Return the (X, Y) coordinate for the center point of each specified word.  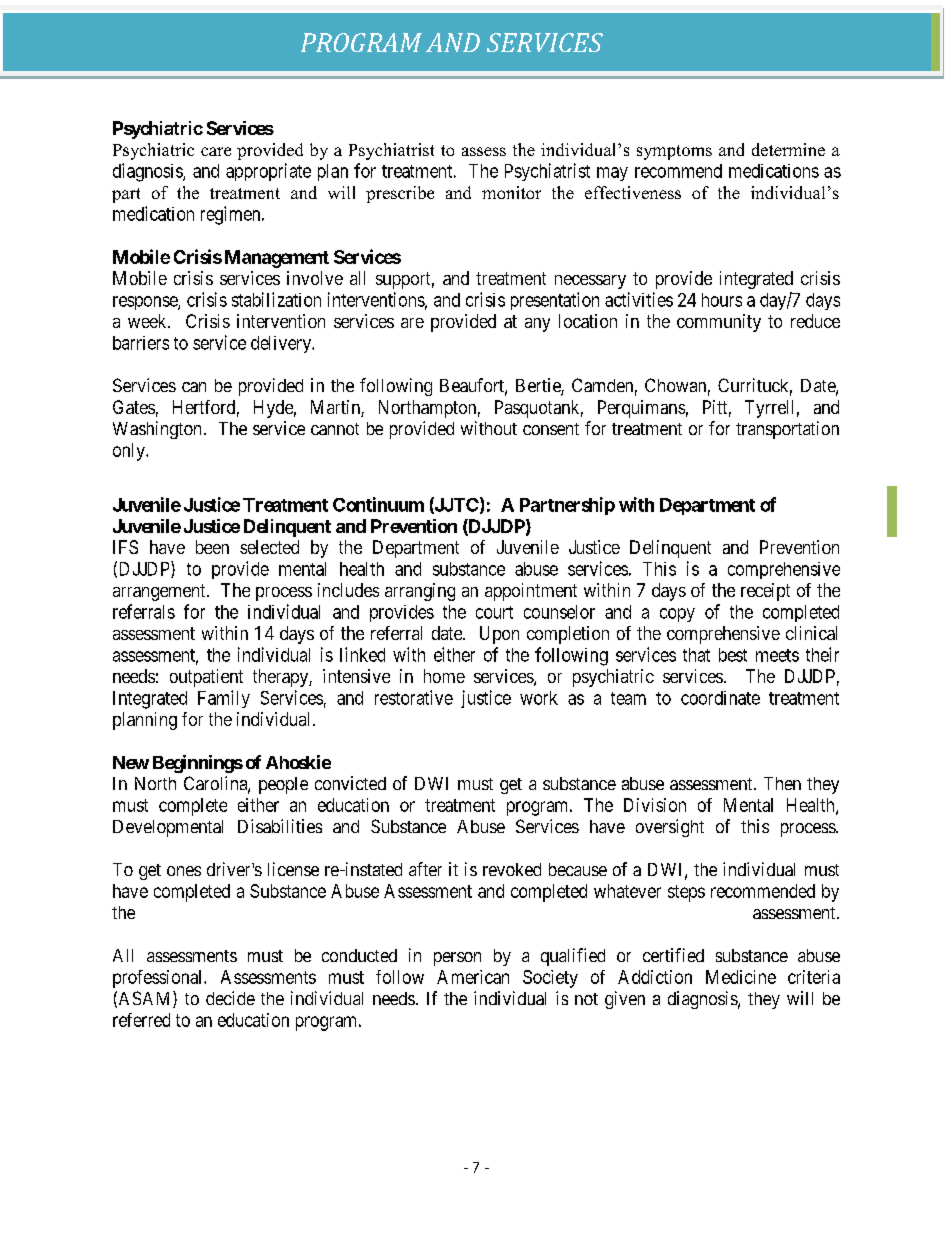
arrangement (160, 592)
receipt (765, 592)
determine (788, 149)
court (494, 612)
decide (230, 998)
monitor (511, 192)
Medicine (741, 977)
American (473, 977)
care (216, 151)
